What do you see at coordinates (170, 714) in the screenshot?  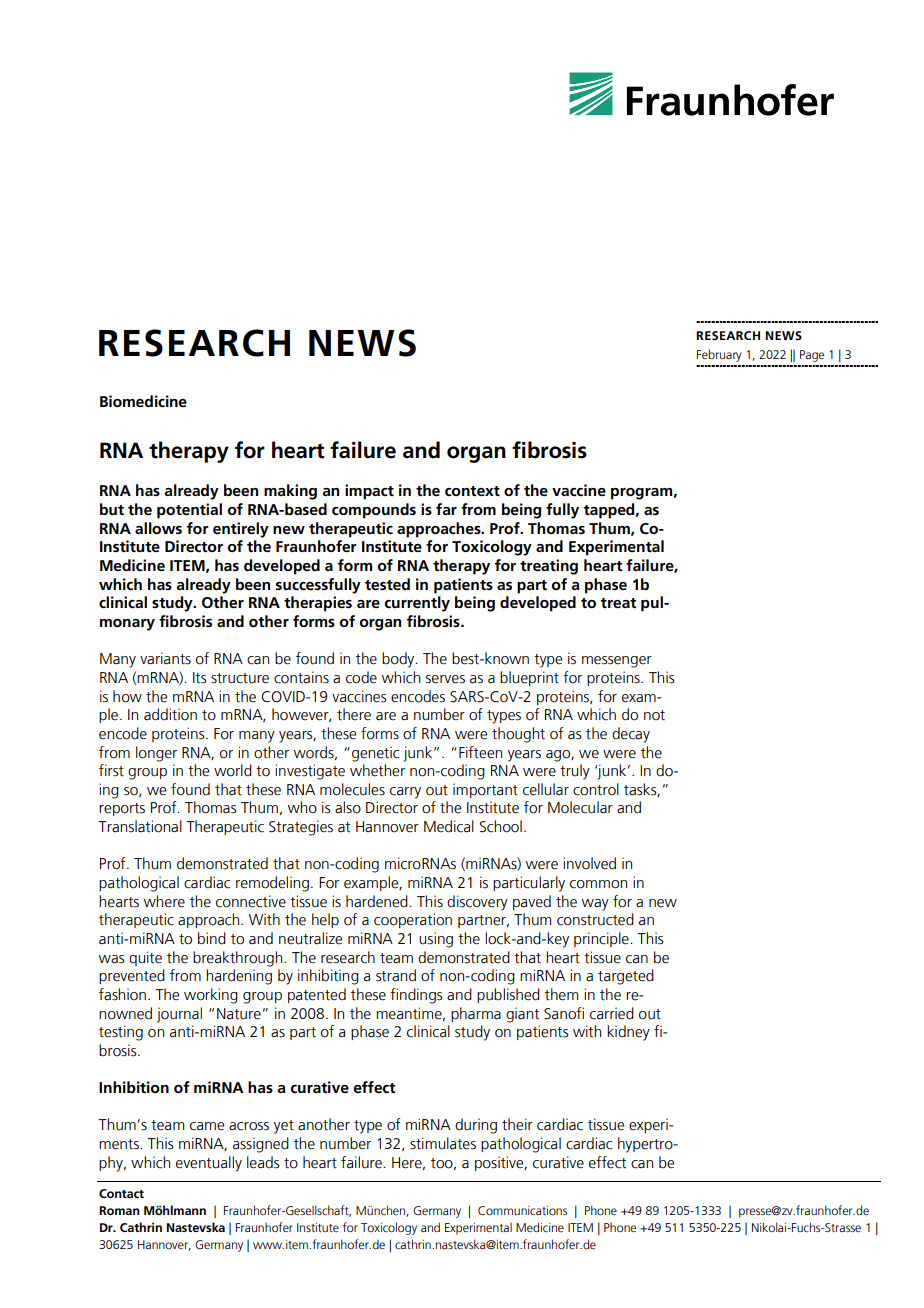 I see `addition` at bounding box center [170, 714].
